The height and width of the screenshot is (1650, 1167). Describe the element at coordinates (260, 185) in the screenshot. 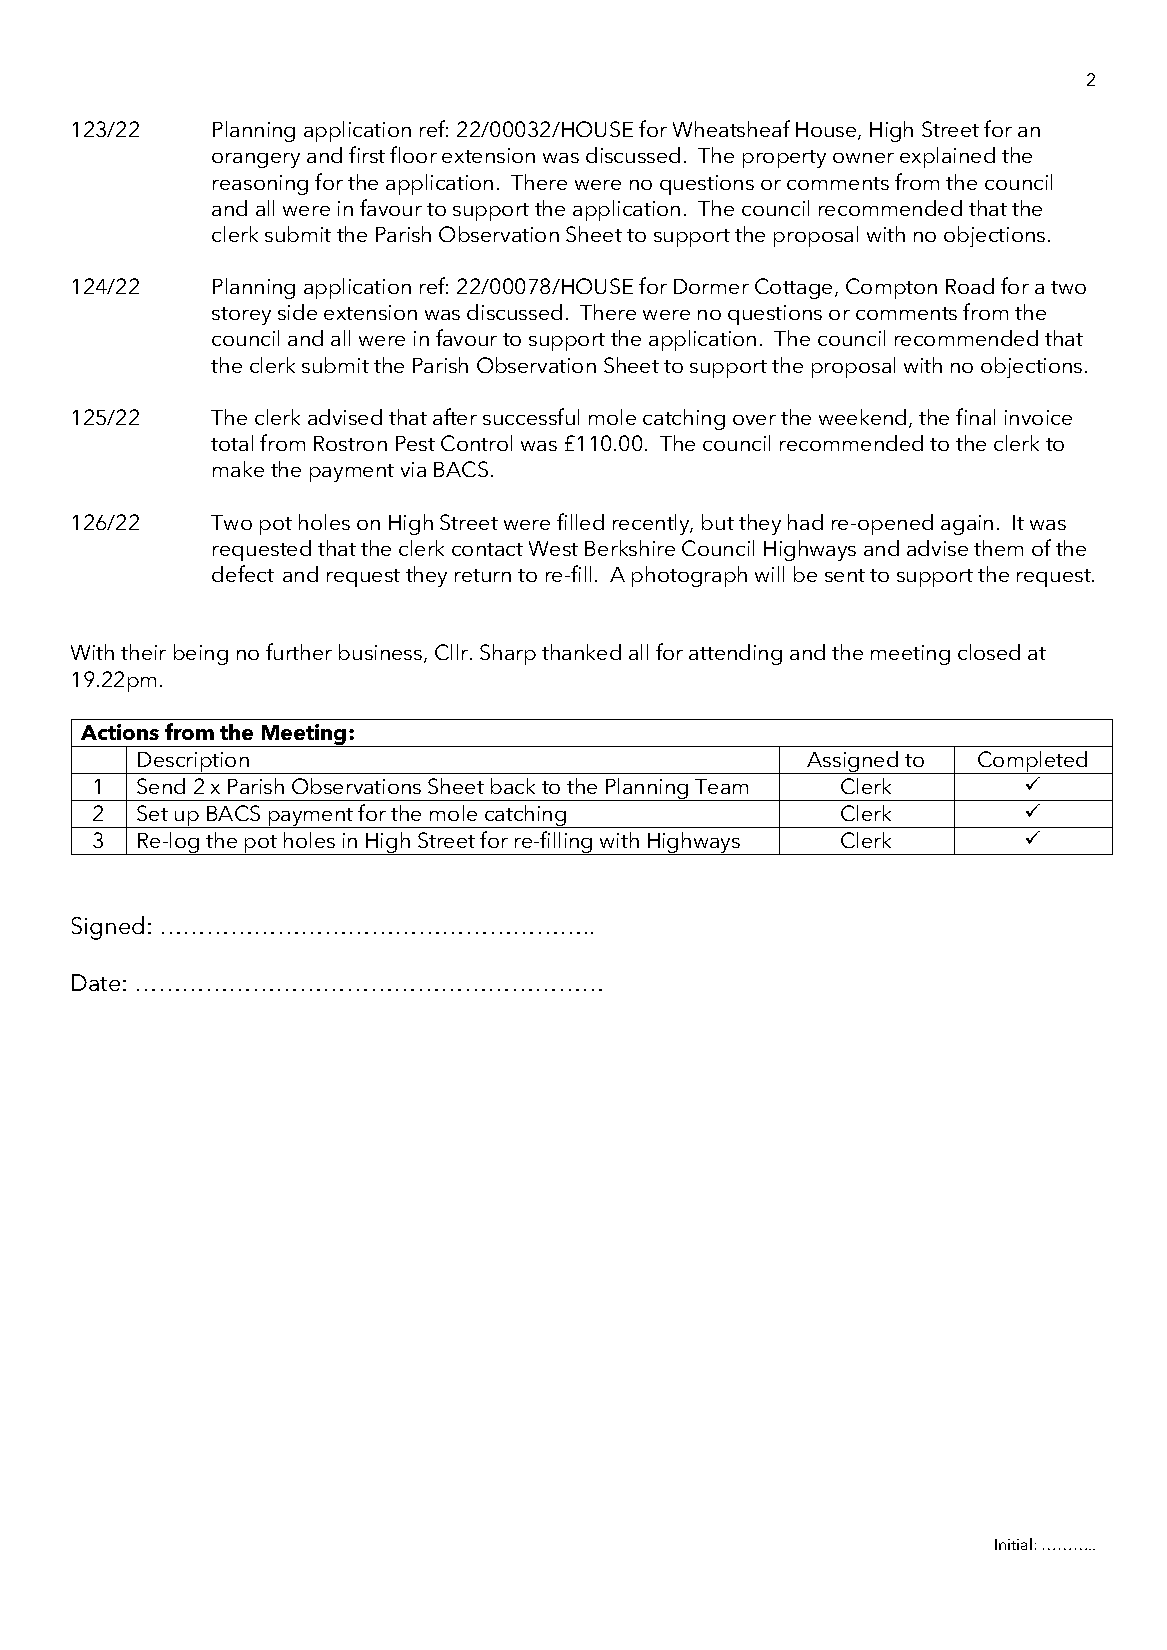

I see `reasoning` at that location.
